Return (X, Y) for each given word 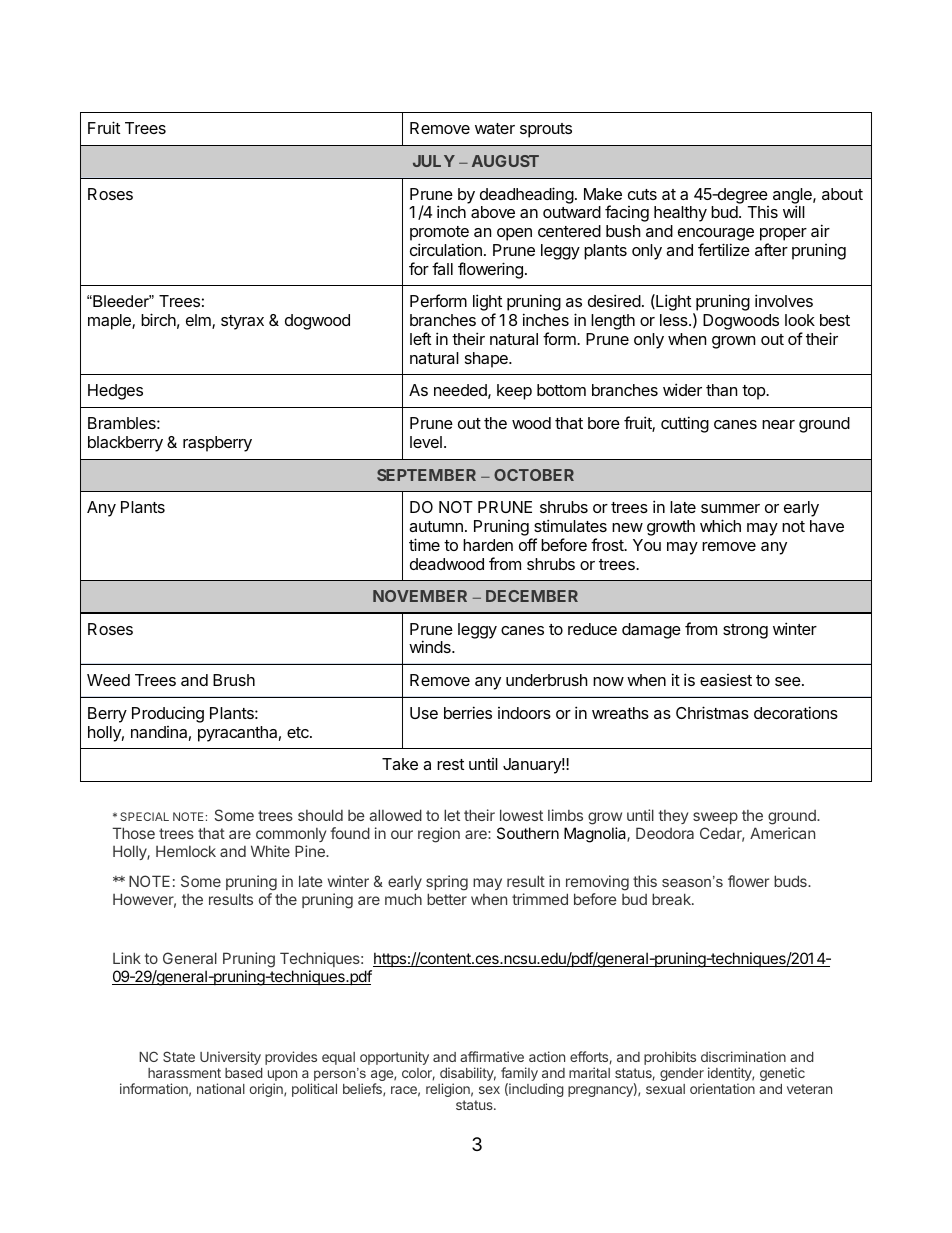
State (179, 1056)
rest (450, 764)
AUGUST (505, 161)
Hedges (115, 392)
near (778, 424)
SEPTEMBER (426, 475)
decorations (796, 712)
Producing (168, 714)
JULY (434, 161)
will (794, 211)
